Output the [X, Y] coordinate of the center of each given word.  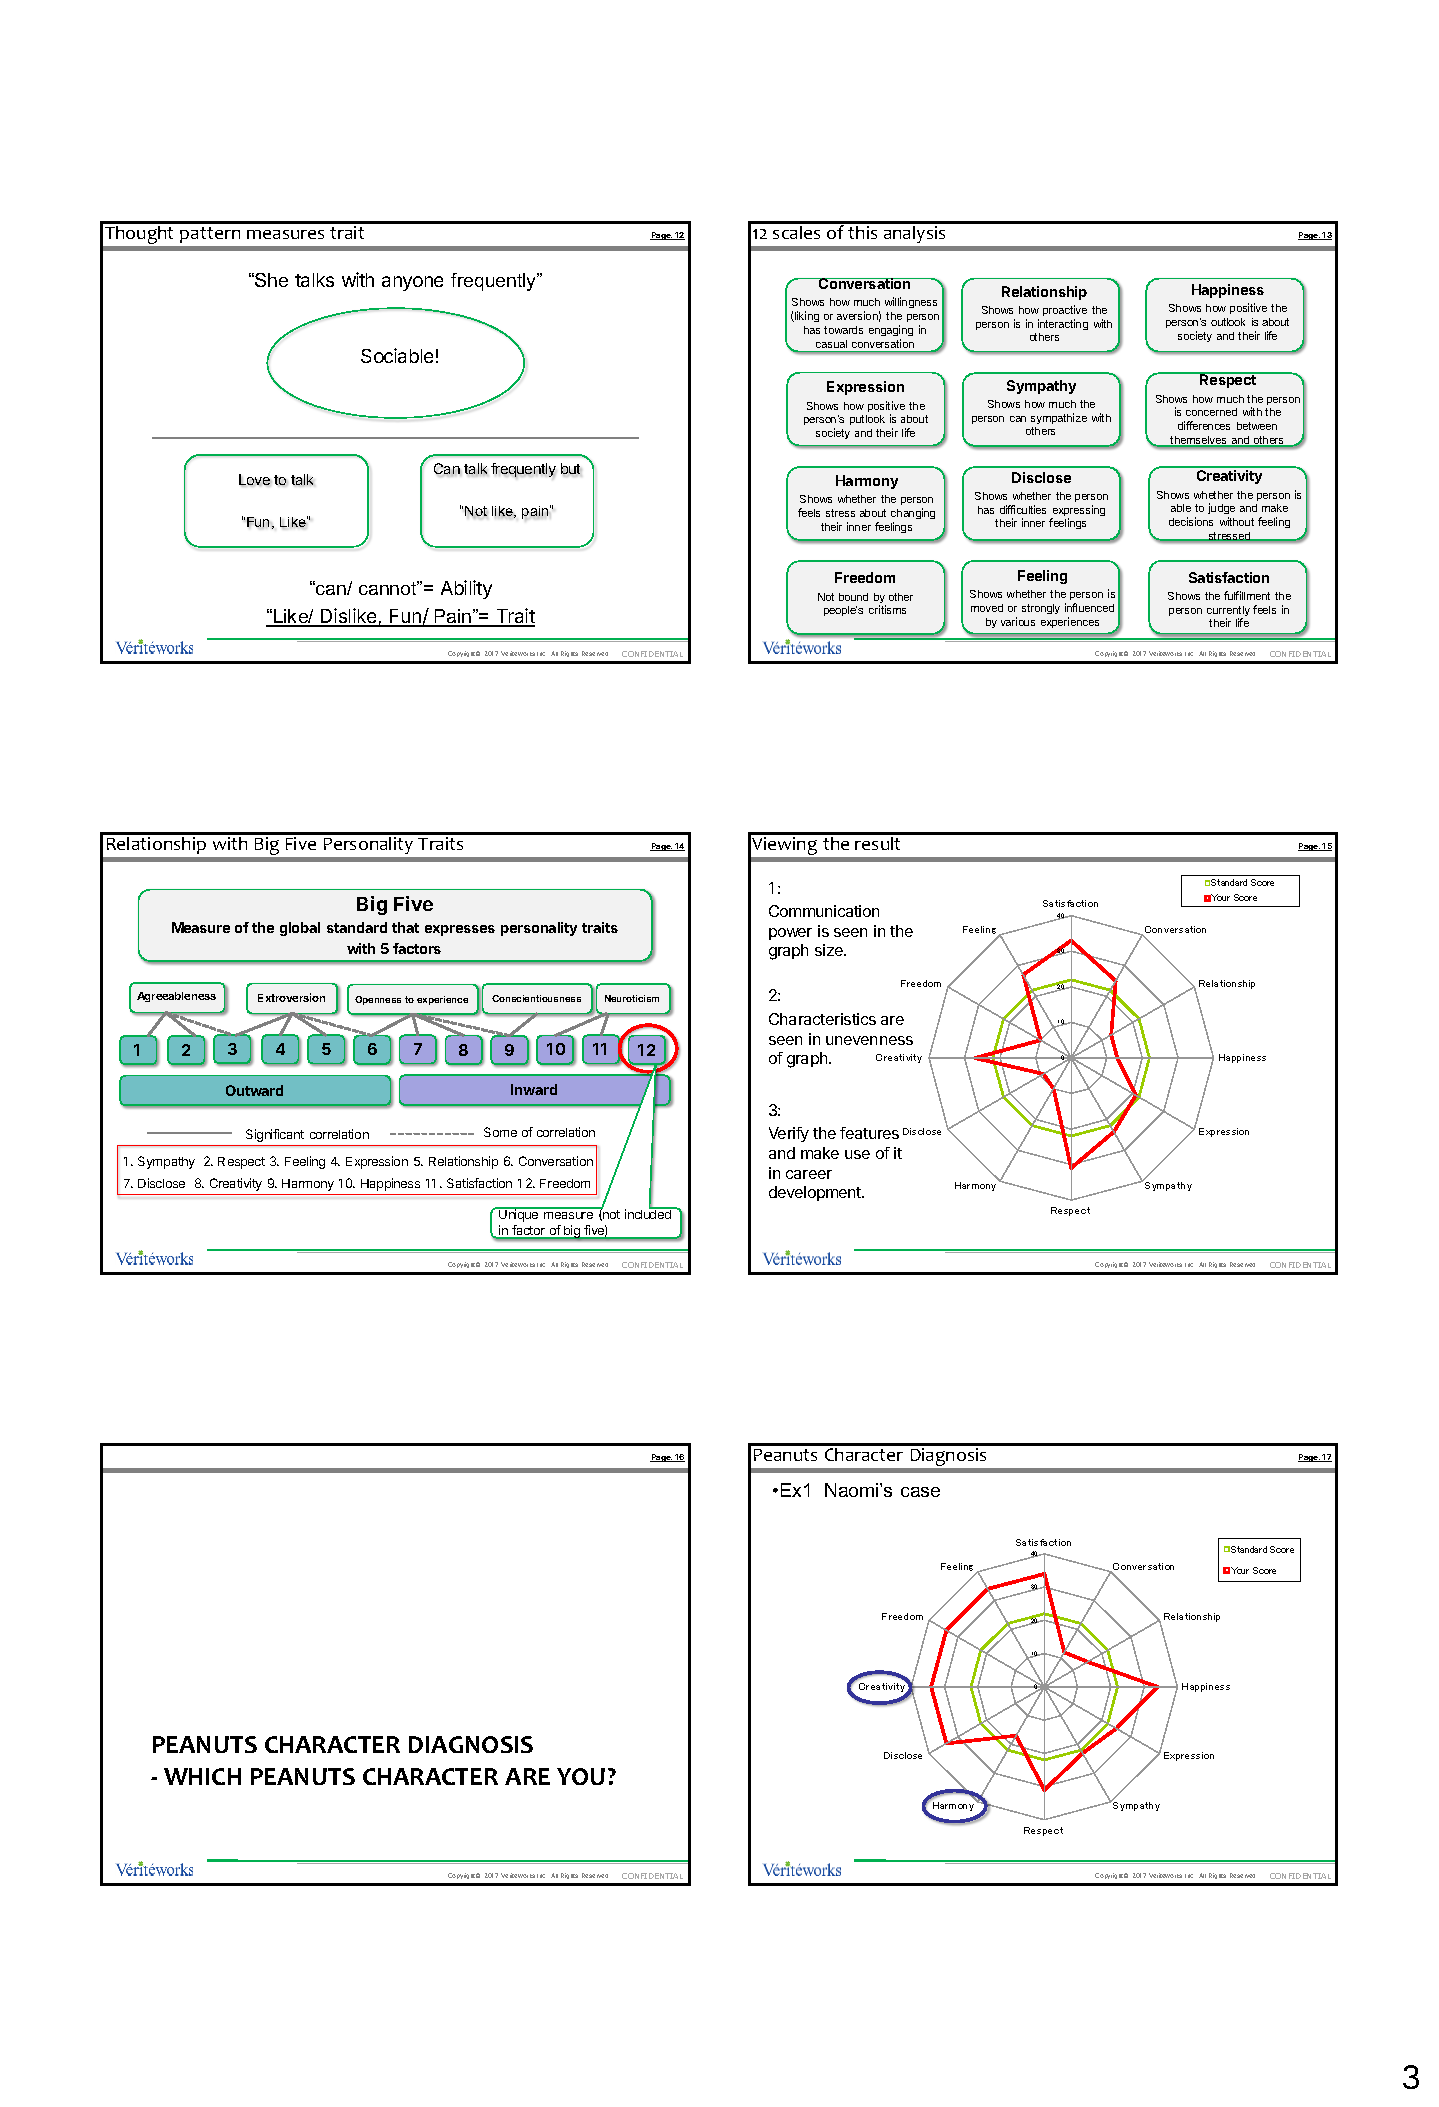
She [270, 280]
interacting [1063, 324]
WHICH [202, 1776]
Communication [824, 911]
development [816, 1193]
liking [806, 316]
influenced [1089, 607]
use [857, 1154]
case [920, 1492]
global [300, 929]
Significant [275, 1135]
